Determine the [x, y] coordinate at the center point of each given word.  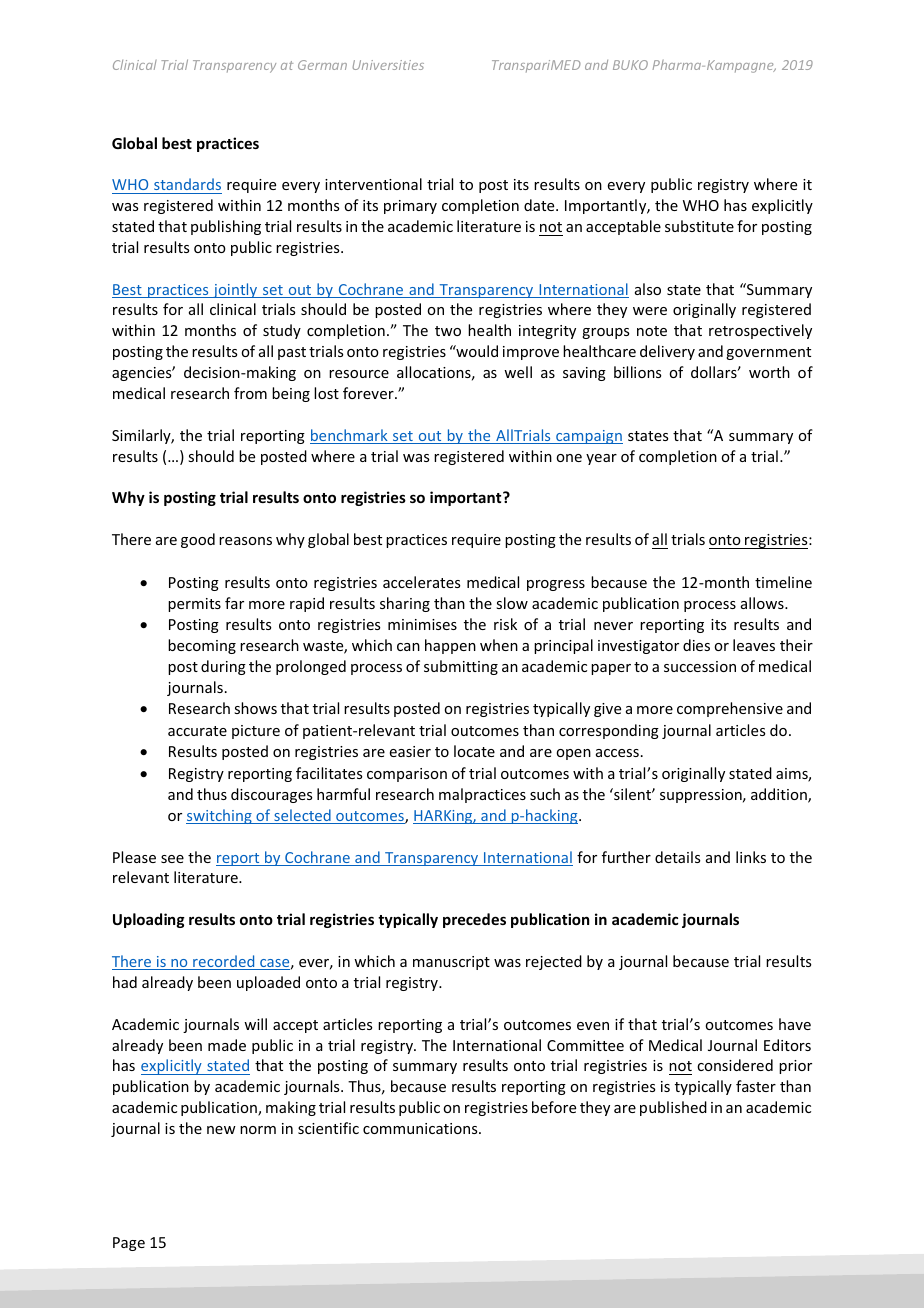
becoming [202, 646]
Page [129, 1244]
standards [187, 186]
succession [700, 666]
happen [450, 646]
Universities [388, 65]
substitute [699, 226]
